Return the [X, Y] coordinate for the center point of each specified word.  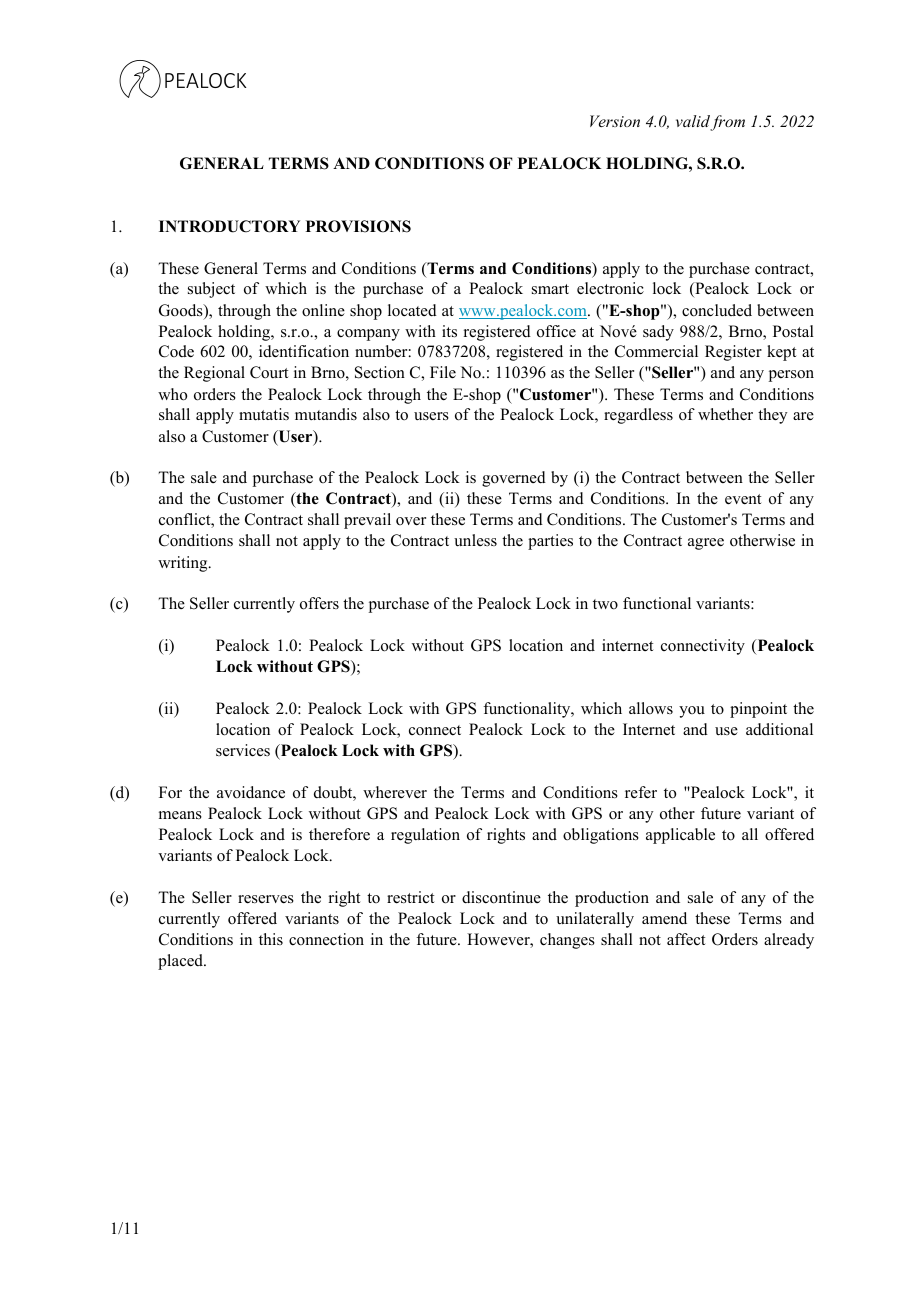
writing [184, 564]
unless [475, 540]
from [727, 123]
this [271, 939]
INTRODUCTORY [229, 226]
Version [615, 121]
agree [706, 544]
